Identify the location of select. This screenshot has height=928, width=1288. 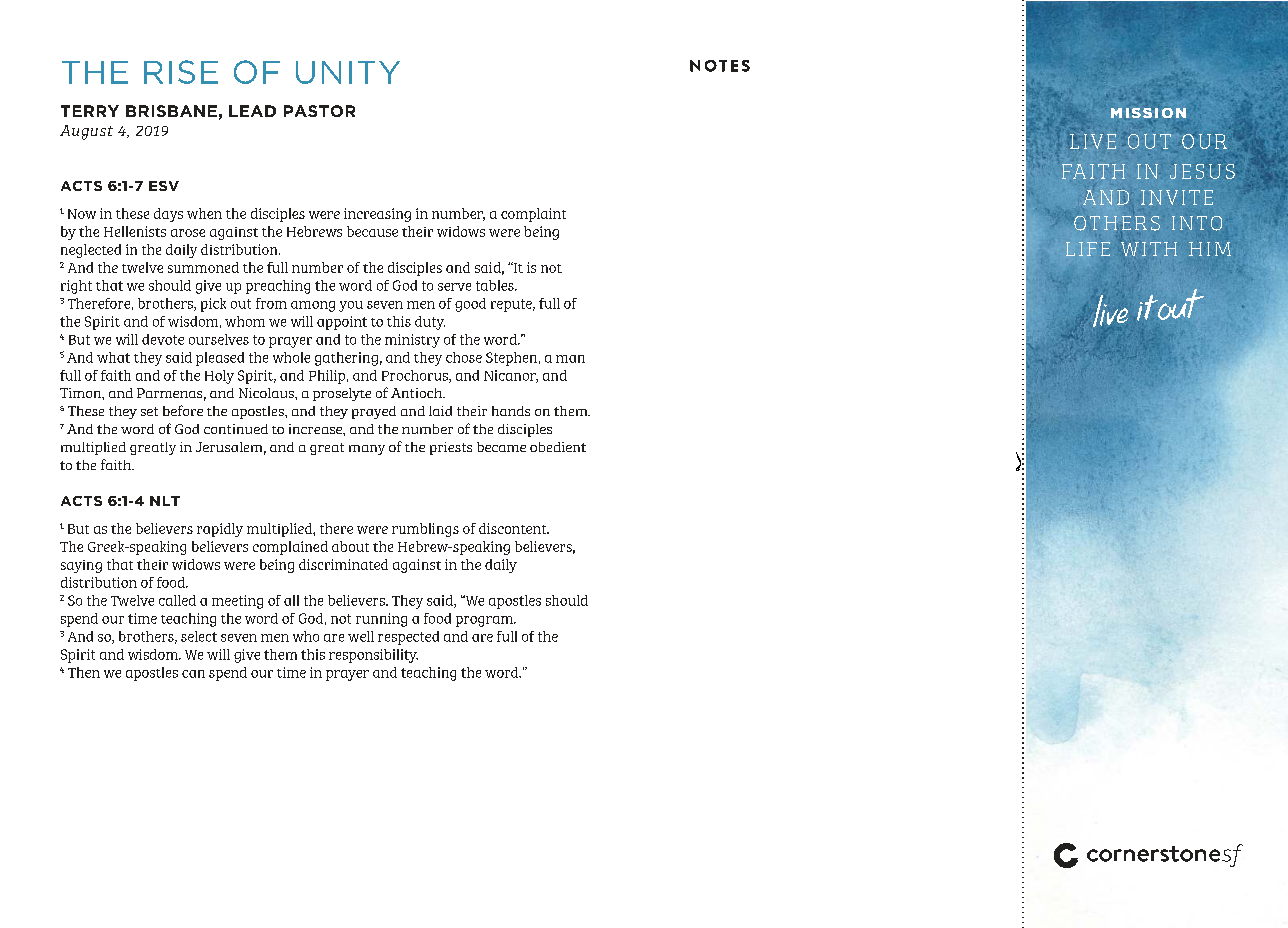
(199, 636).
